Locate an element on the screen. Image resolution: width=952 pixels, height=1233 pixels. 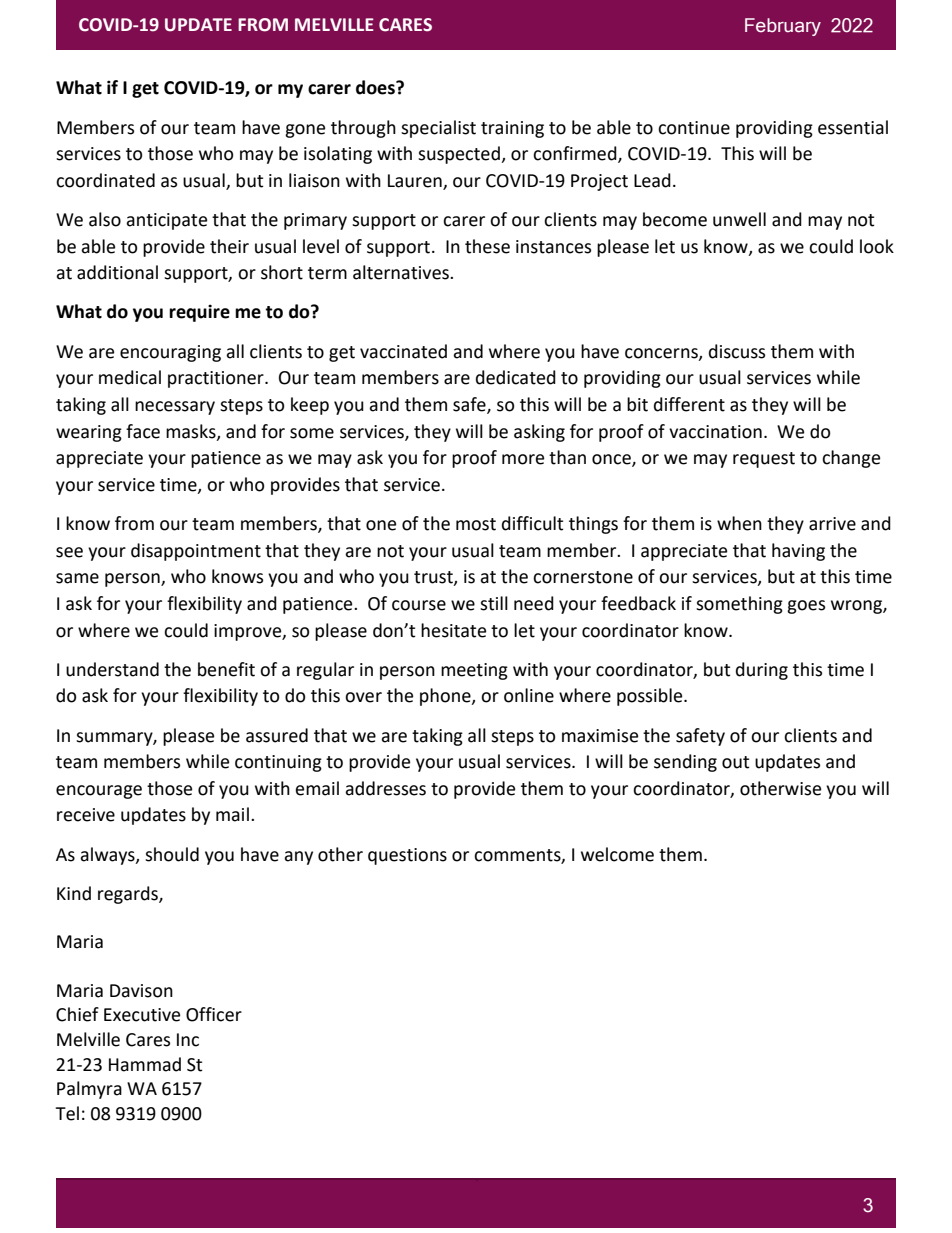
disappointment is located at coordinates (196, 552).
